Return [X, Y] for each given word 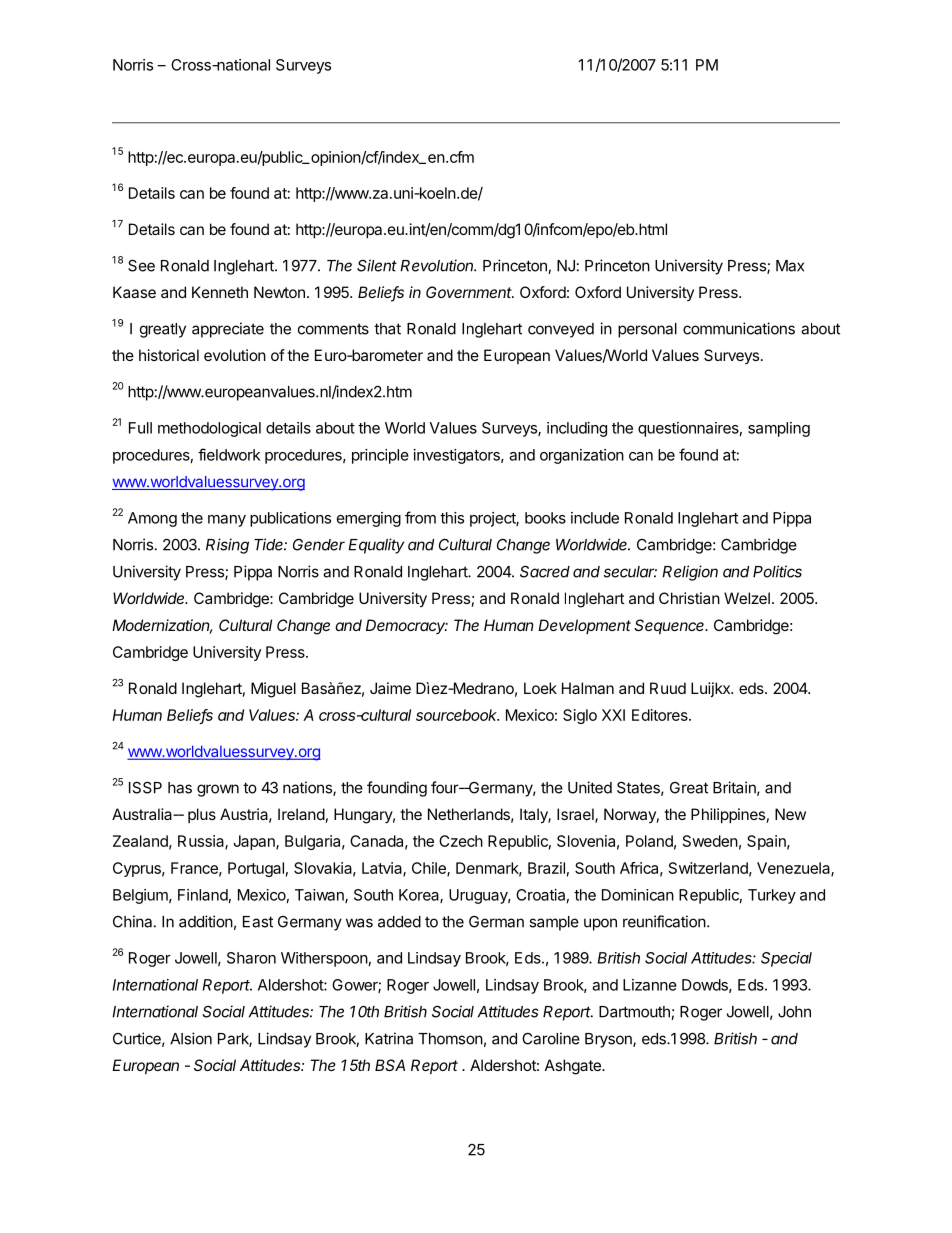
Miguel [273, 690]
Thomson [450, 1039]
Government [470, 292]
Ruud [668, 688]
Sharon [251, 958]
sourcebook [457, 715]
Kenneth [220, 292]
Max [790, 266]
